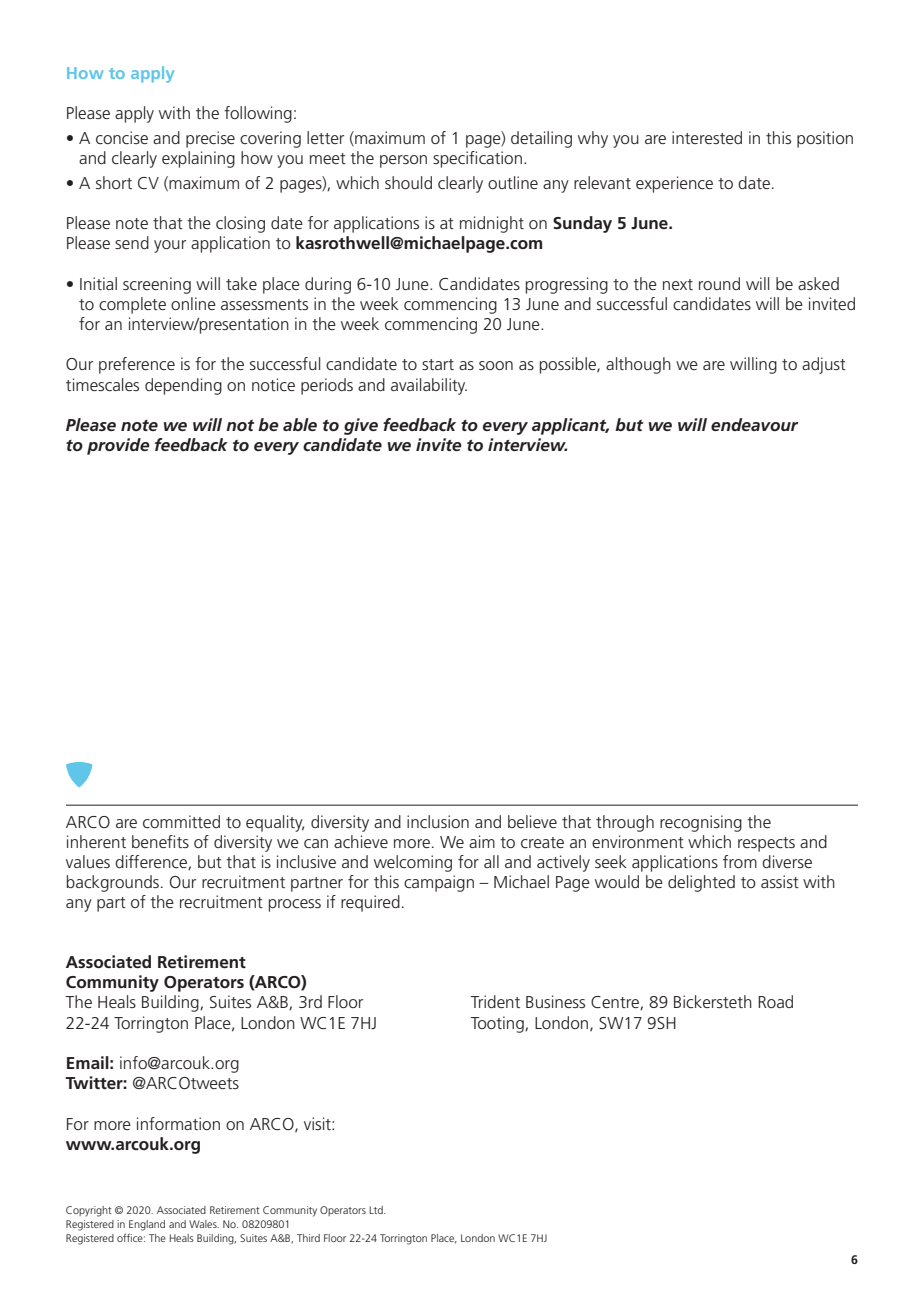 This image has width=924, height=1308. I want to click on Road, so click(775, 1001).
